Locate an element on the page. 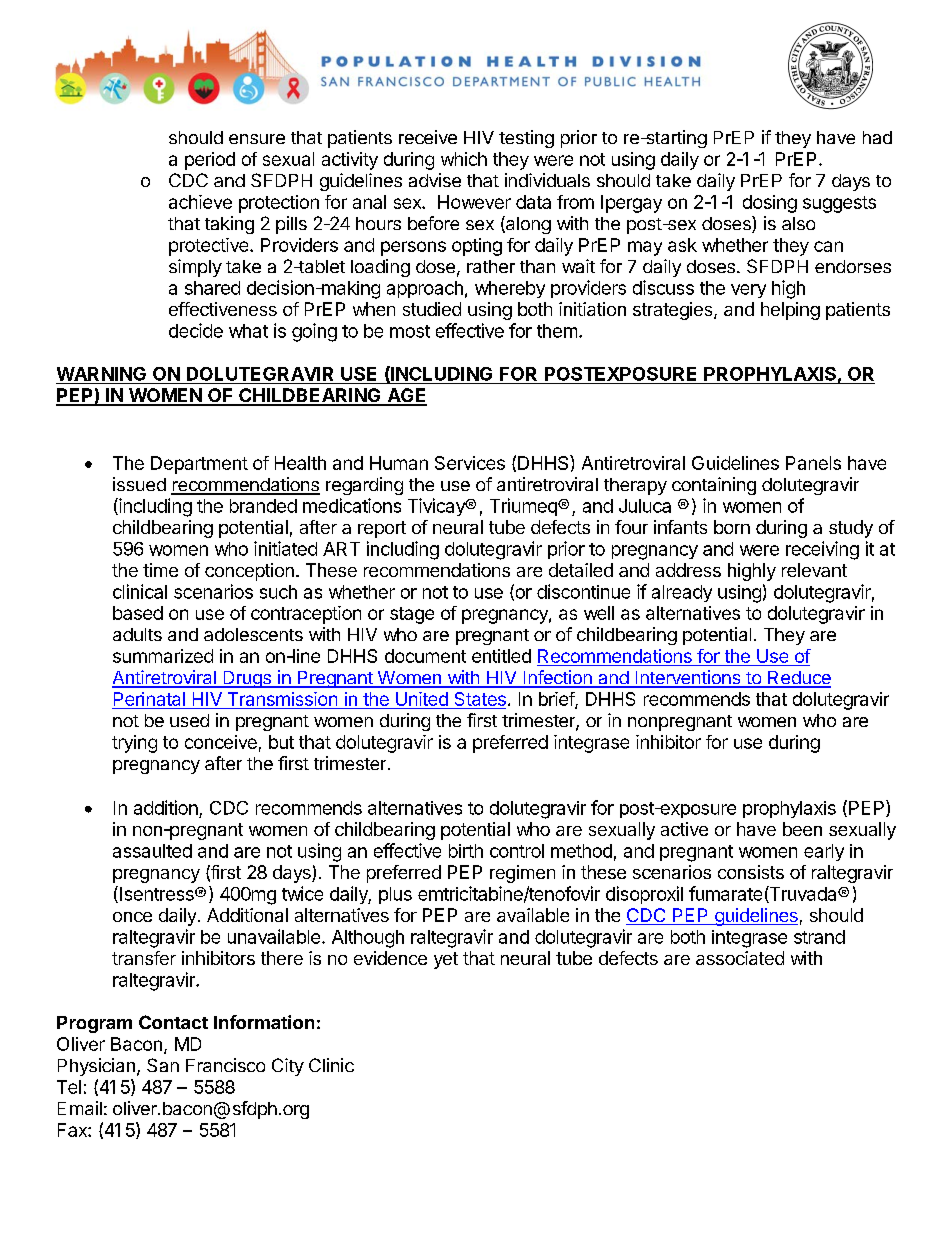 The image size is (952, 1233). consists is located at coordinates (751, 872).
